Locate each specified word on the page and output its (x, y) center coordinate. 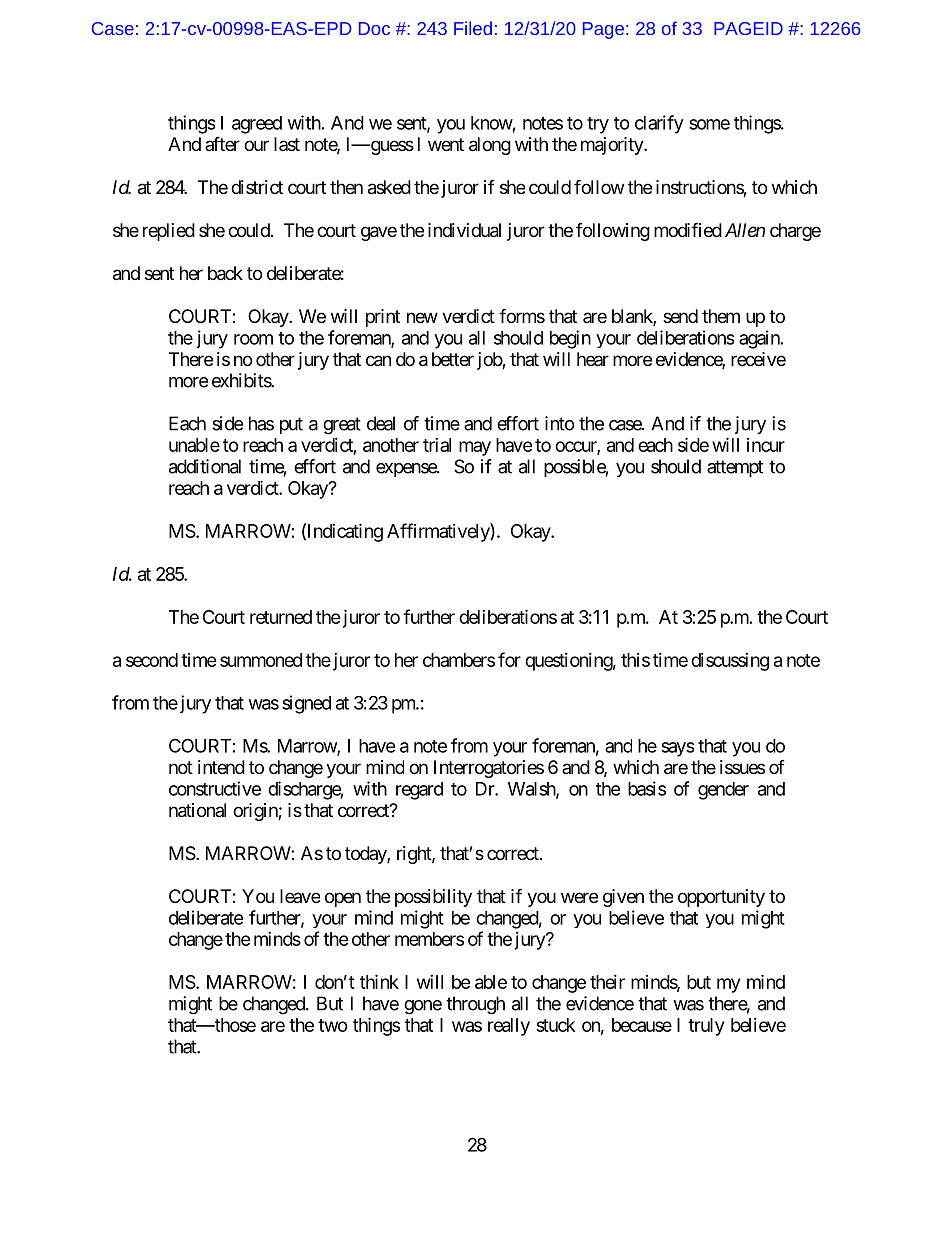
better (453, 359)
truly (706, 1027)
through (475, 1005)
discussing (730, 662)
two (333, 1025)
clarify (659, 124)
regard (419, 791)
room (253, 339)
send (680, 316)
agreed (257, 125)
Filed (473, 28)
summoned (261, 660)
